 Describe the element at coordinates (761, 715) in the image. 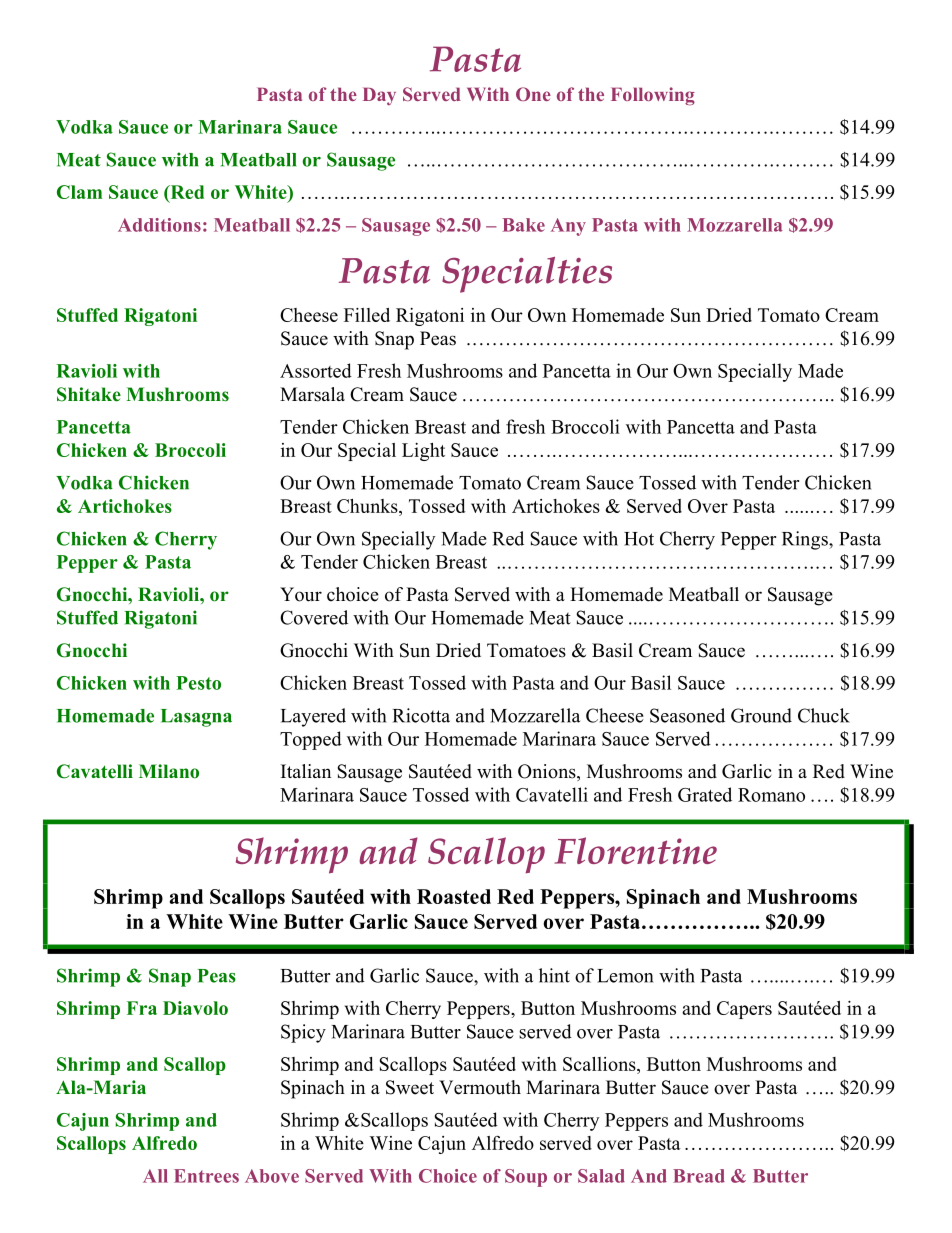

I see `Ground` at that location.
